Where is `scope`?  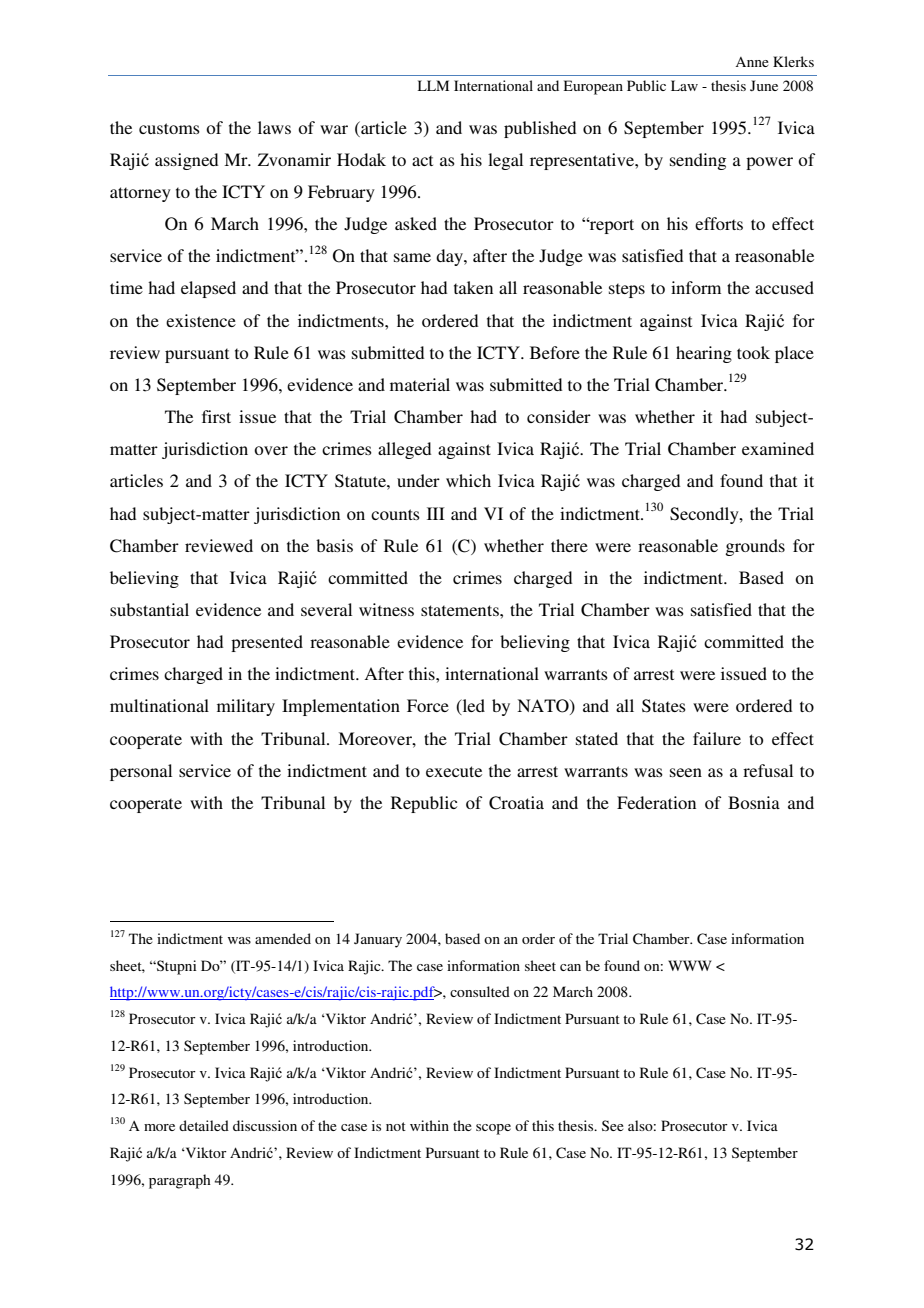
scope is located at coordinates (493, 1129).
